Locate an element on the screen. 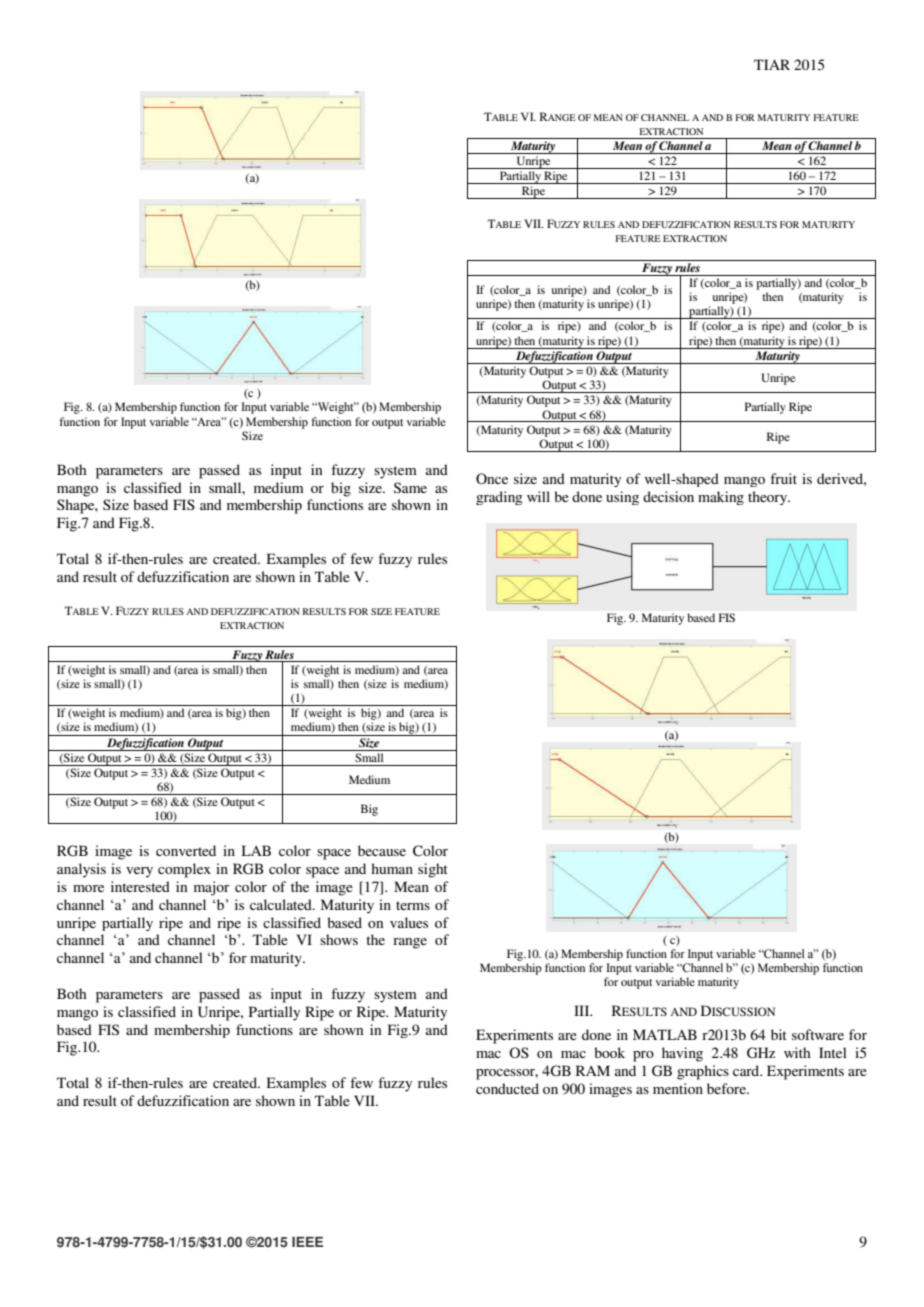 This screenshot has width=924, height=1307. before is located at coordinates (727, 1088).
